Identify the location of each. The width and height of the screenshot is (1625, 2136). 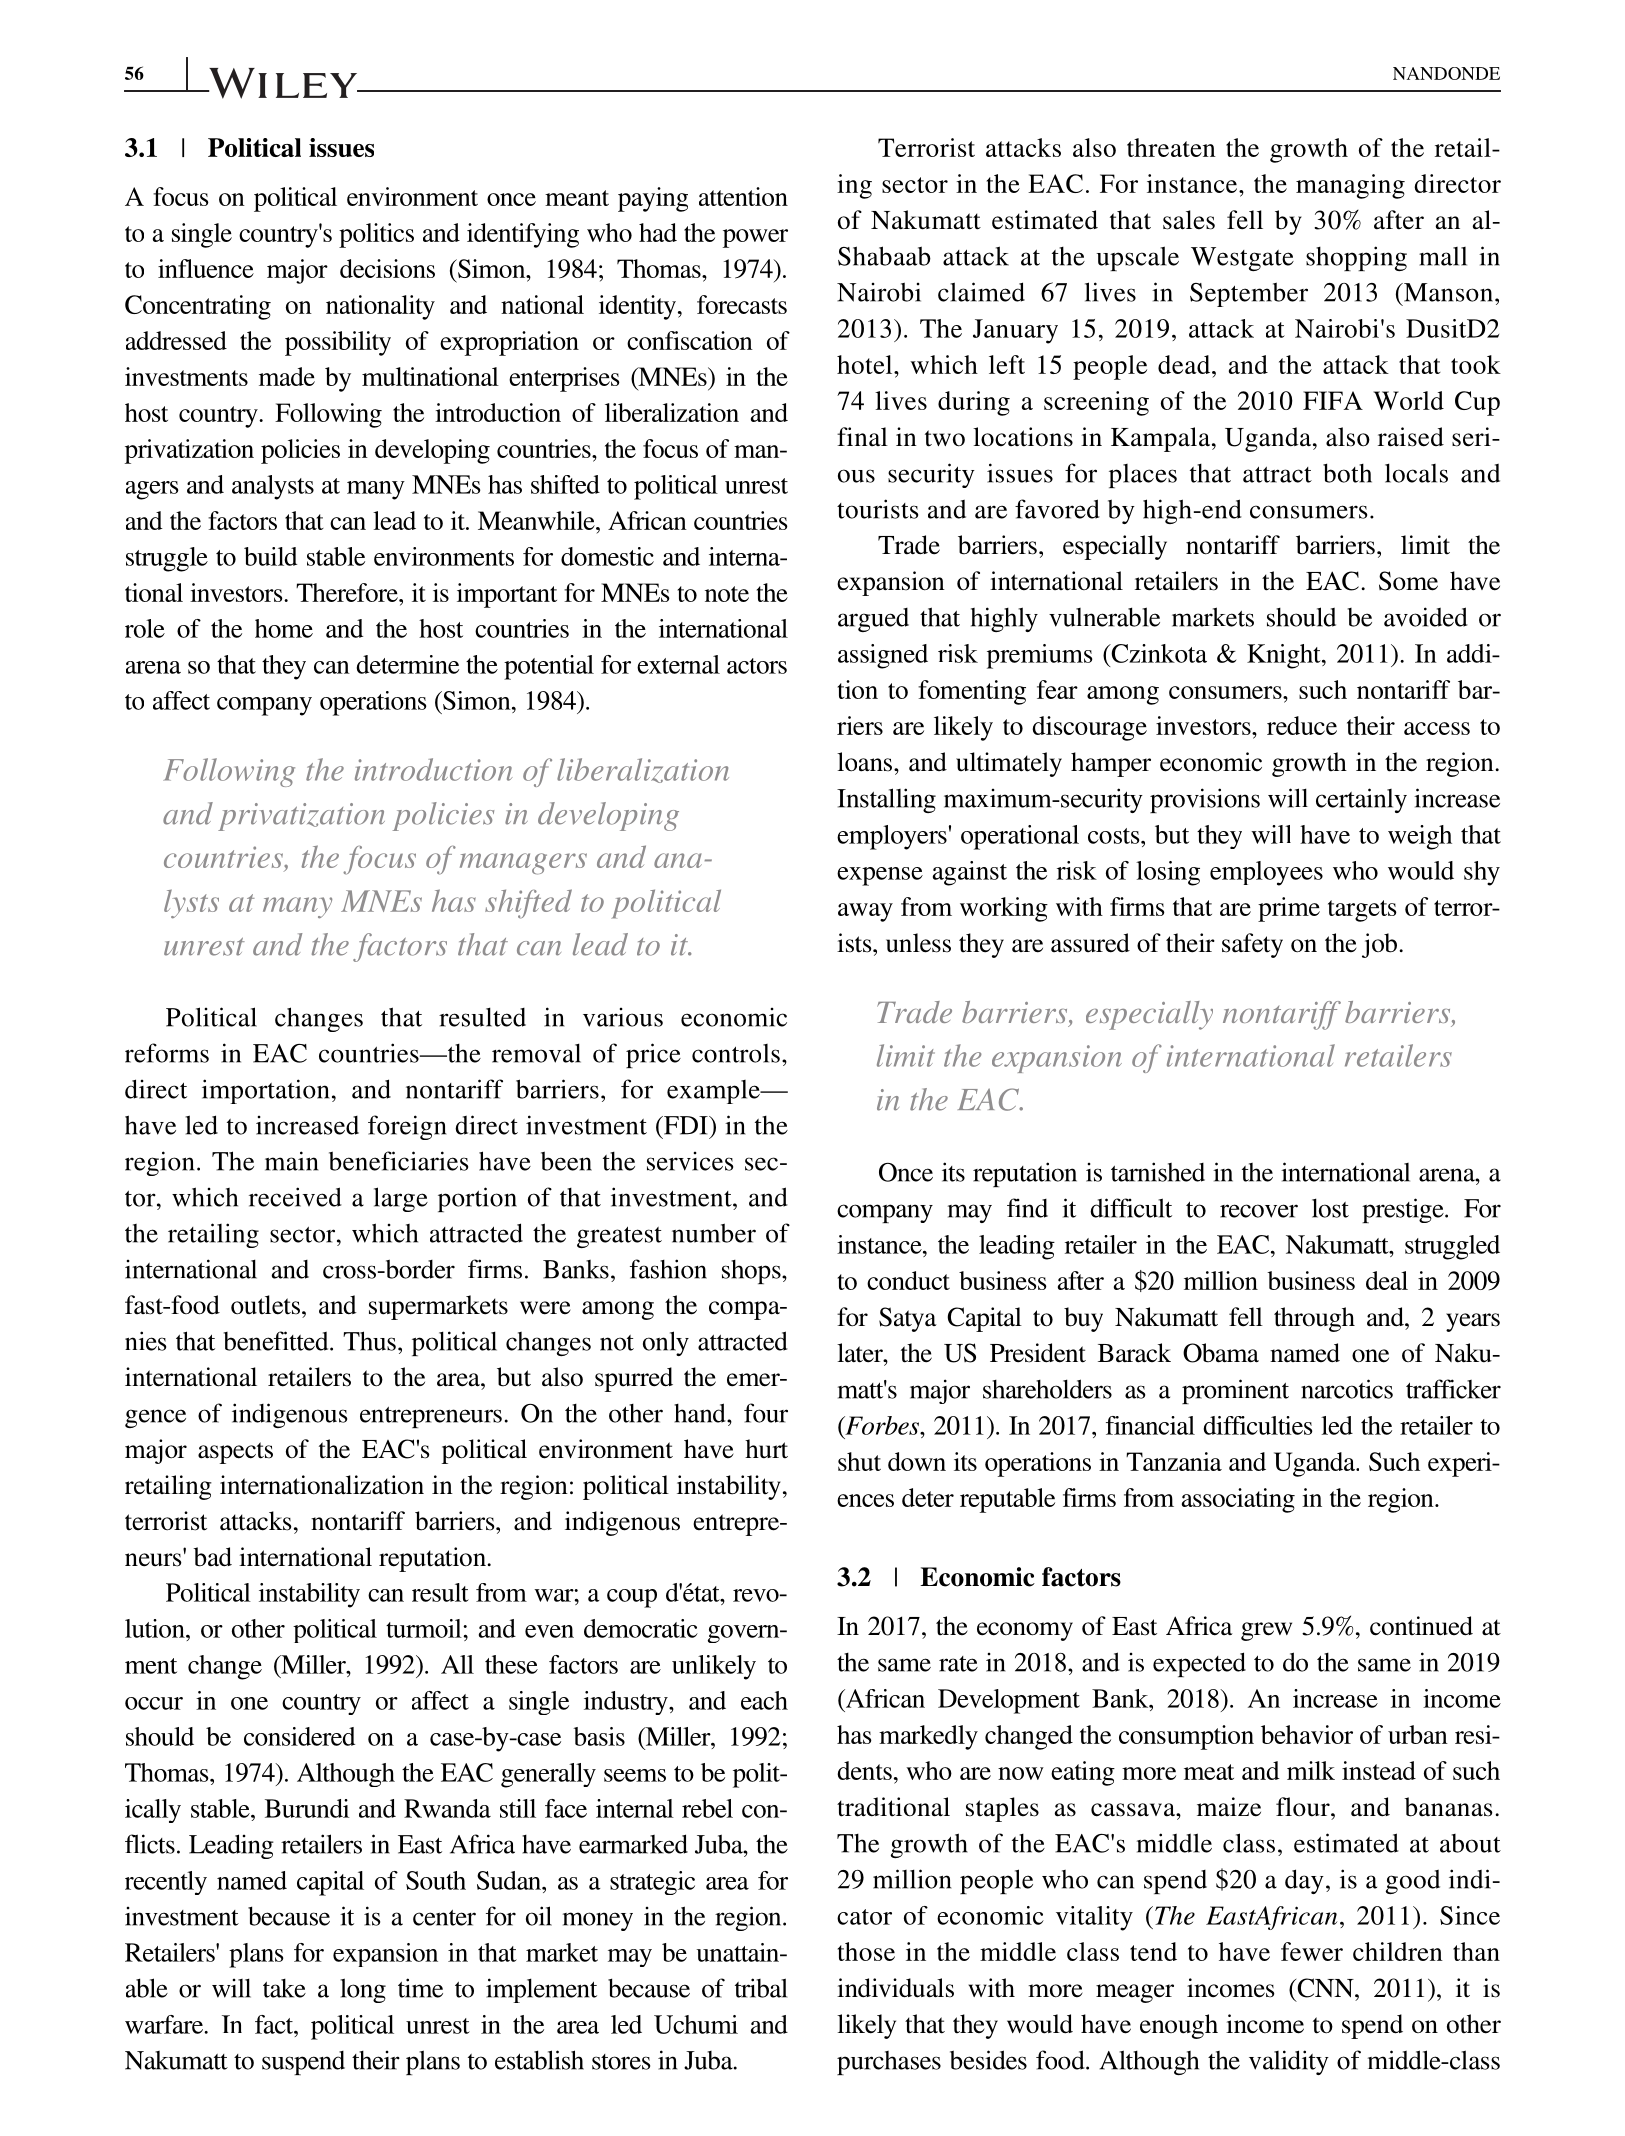
(764, 1700).
